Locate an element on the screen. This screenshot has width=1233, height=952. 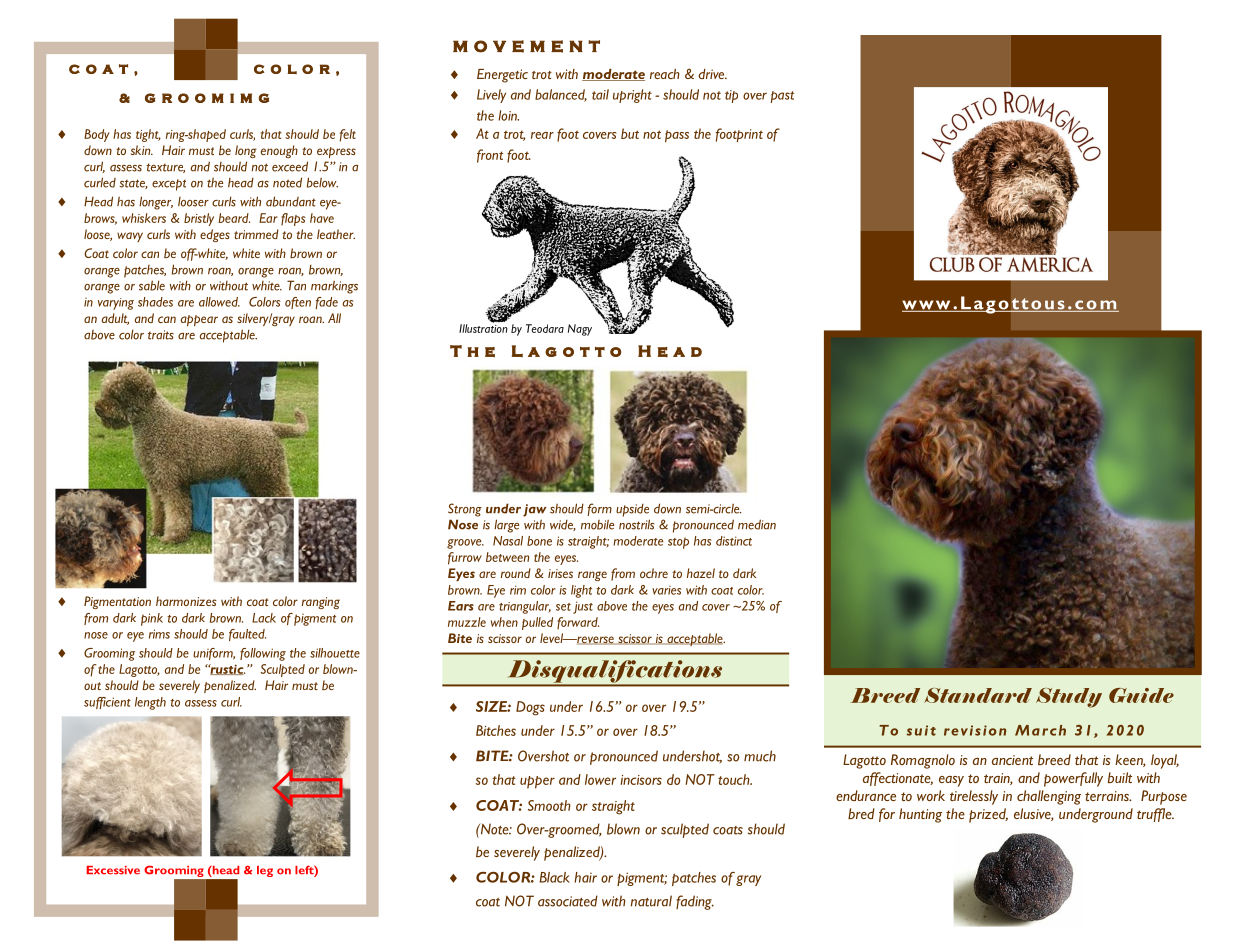
Nagy is located at coordinates (580, 330).
